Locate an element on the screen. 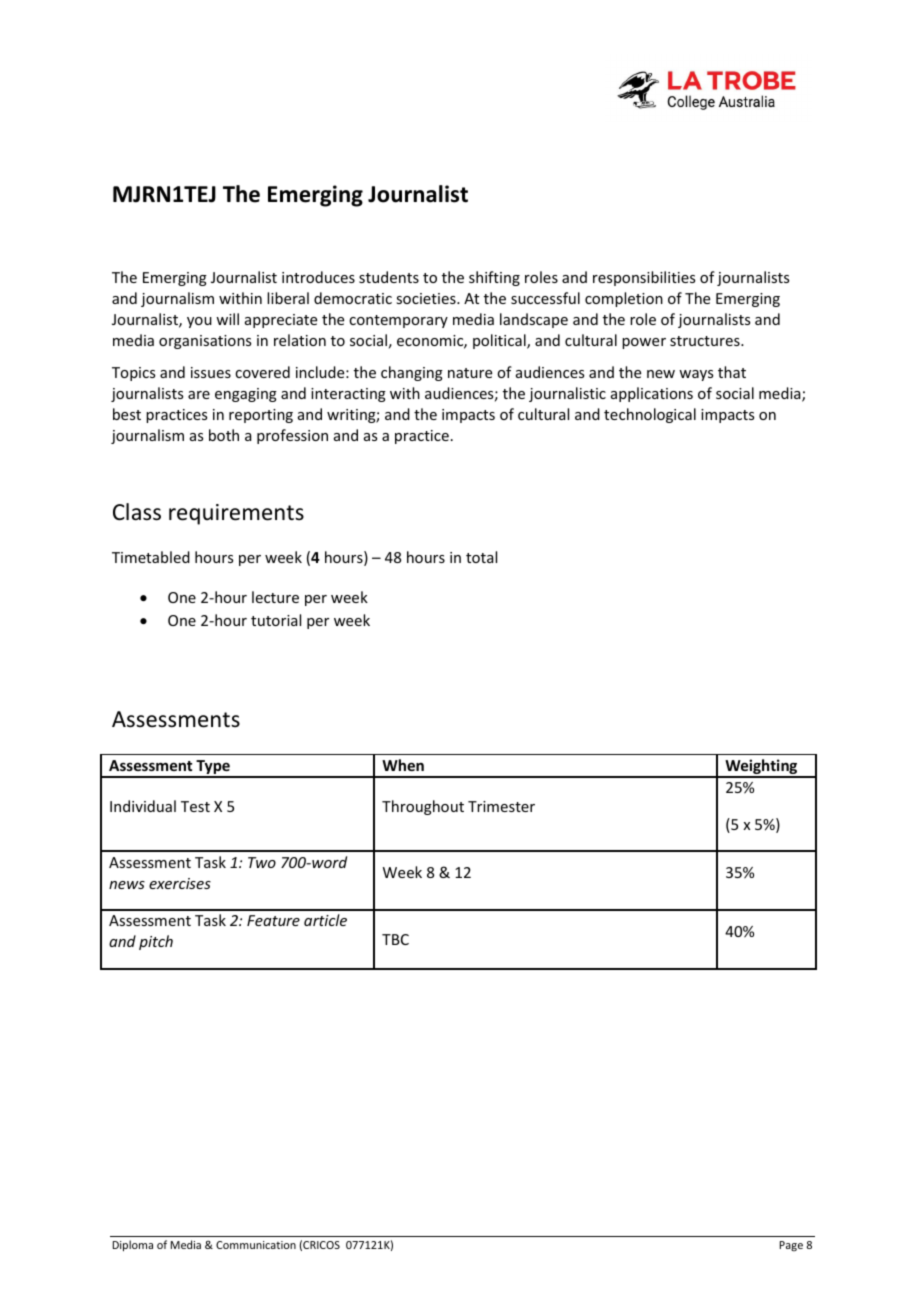 The height and width of the screenshot is (1308, 924). societies is located at coordinates (427, 298).
